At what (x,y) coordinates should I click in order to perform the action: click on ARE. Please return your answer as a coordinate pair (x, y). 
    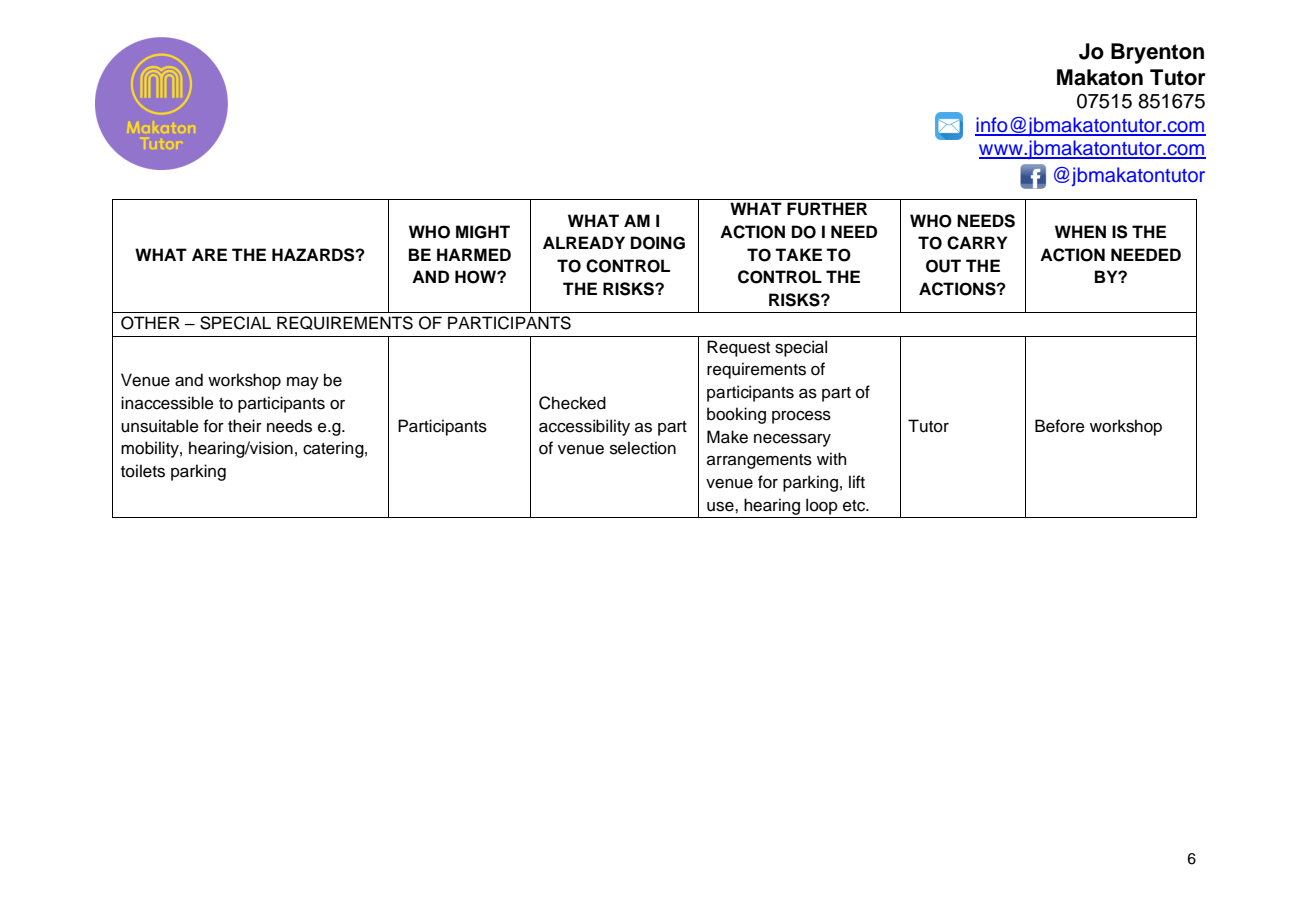
    Looking at the image, I should click on (209, 254).
